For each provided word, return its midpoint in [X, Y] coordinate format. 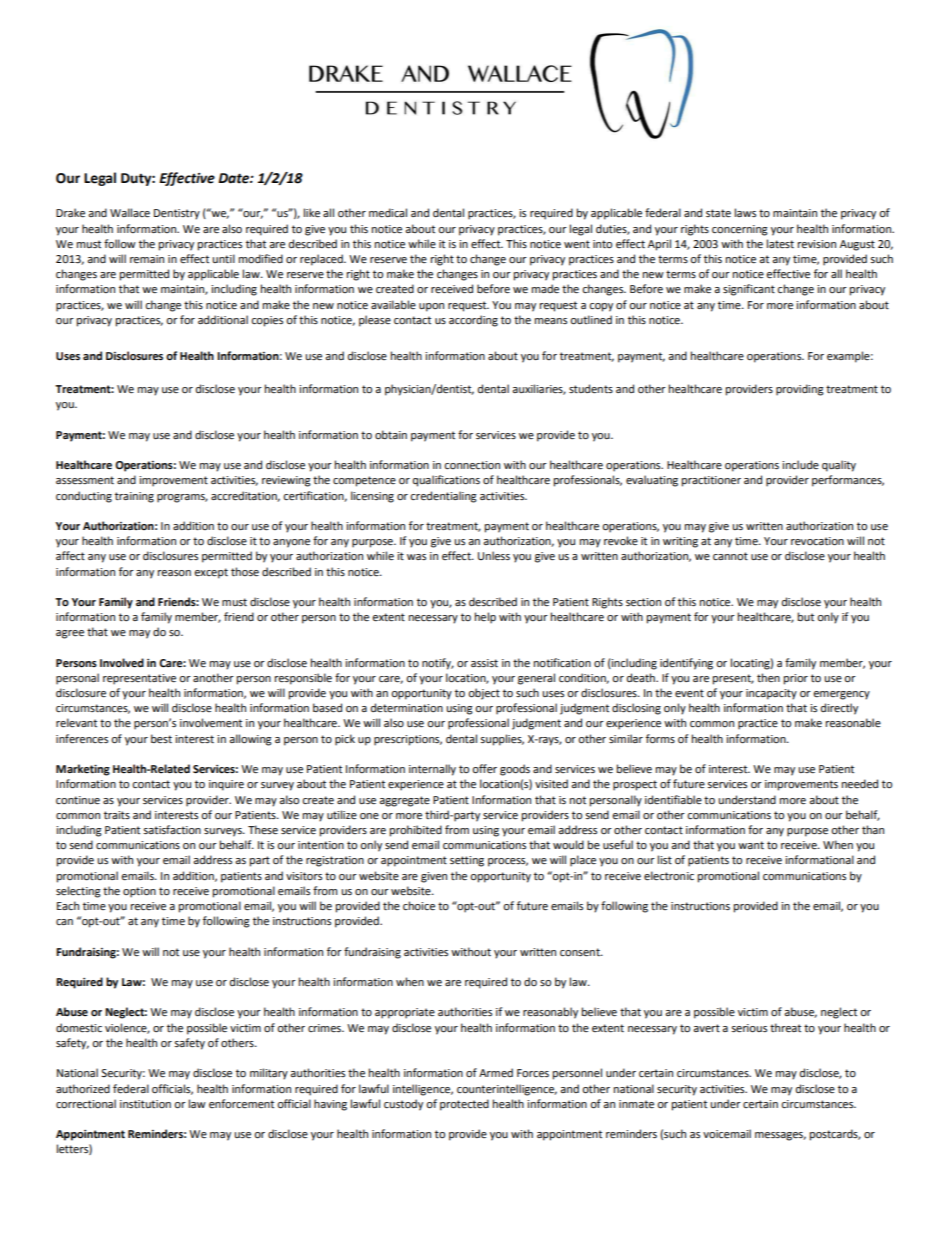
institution [145, 1104]
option [139, 892]
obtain [391, 434]
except [211, 573]
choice [419, 906]
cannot [730, 556]
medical [388, 213]
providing [800, 390]
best [161, 738]
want [751, 845]
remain [147, 259]
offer [484, 769]
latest [780, 244]
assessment [85, 480]
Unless [494, 556]
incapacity [771, 694]
